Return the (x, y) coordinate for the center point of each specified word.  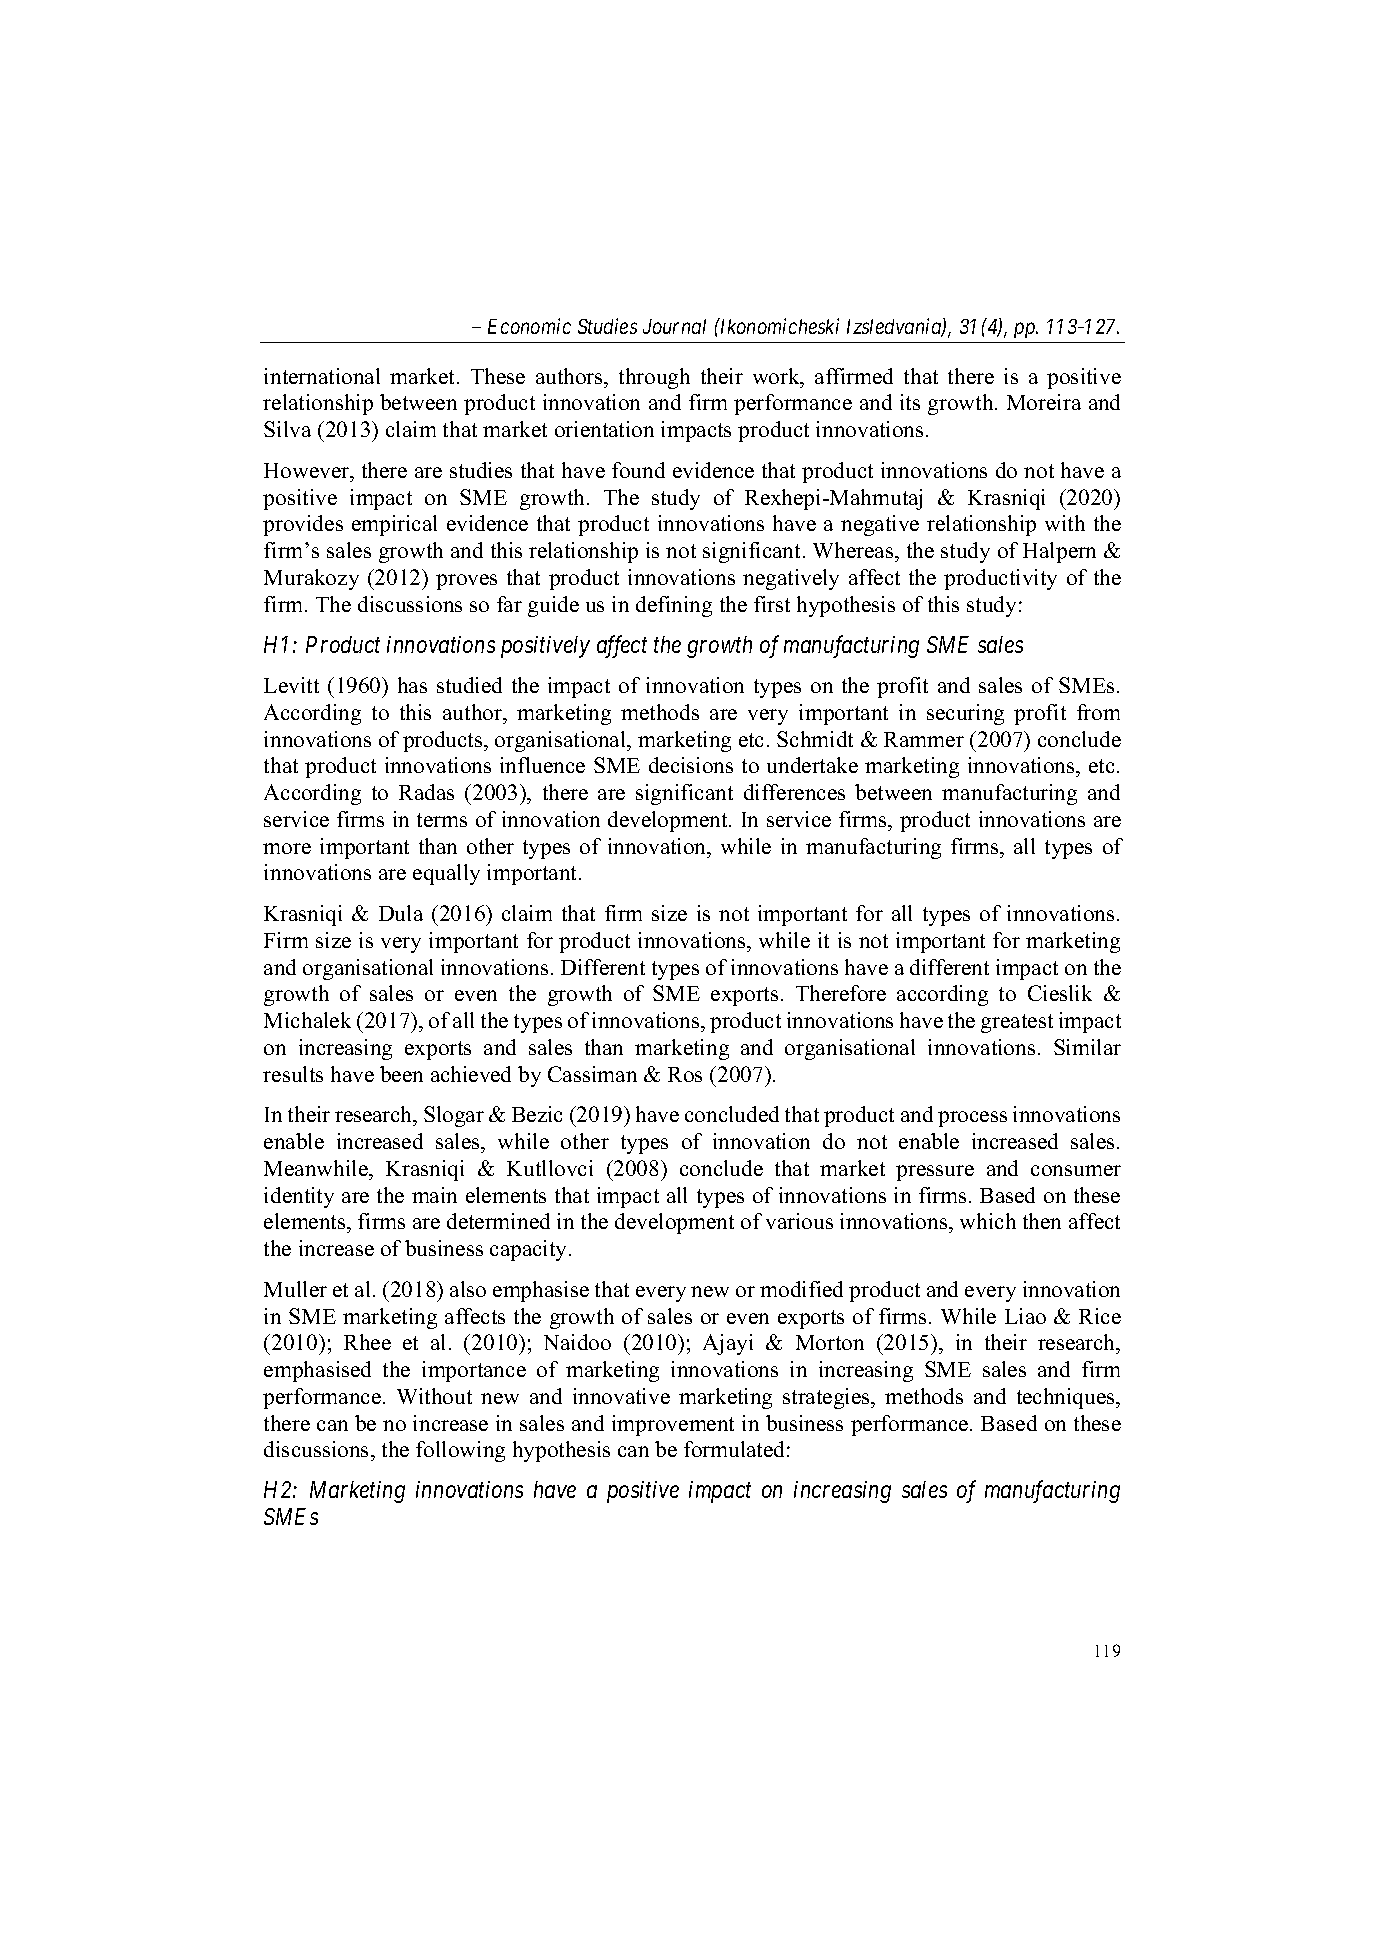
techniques (1067, 1398)
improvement (673, 1425)
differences (794, 792)
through (654, 378)
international (322, 376)
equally (446, 874)
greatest (1017, 1023)
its (910, 402)
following (460, 1451)
